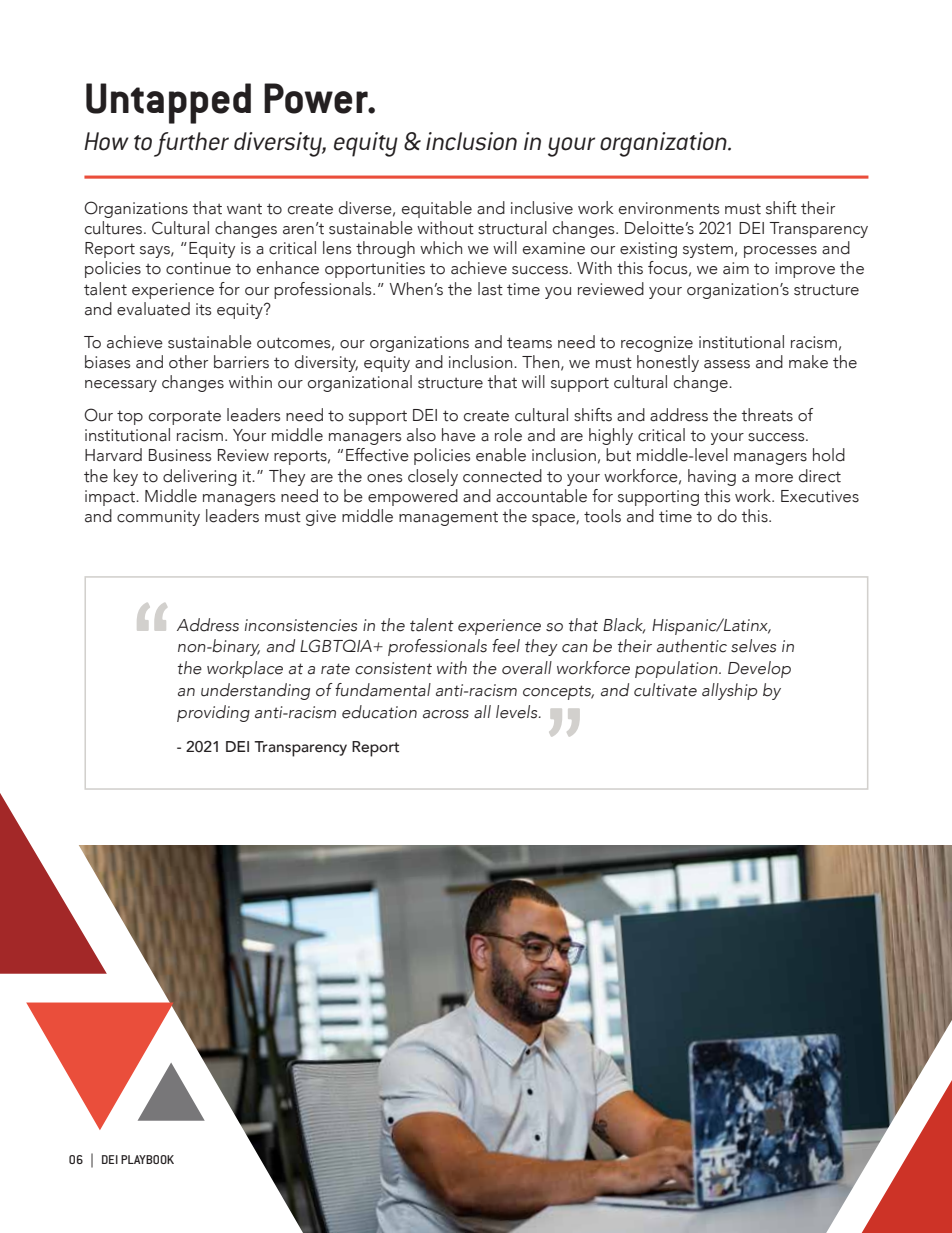  I want to click on environments, so click(669, 208).
